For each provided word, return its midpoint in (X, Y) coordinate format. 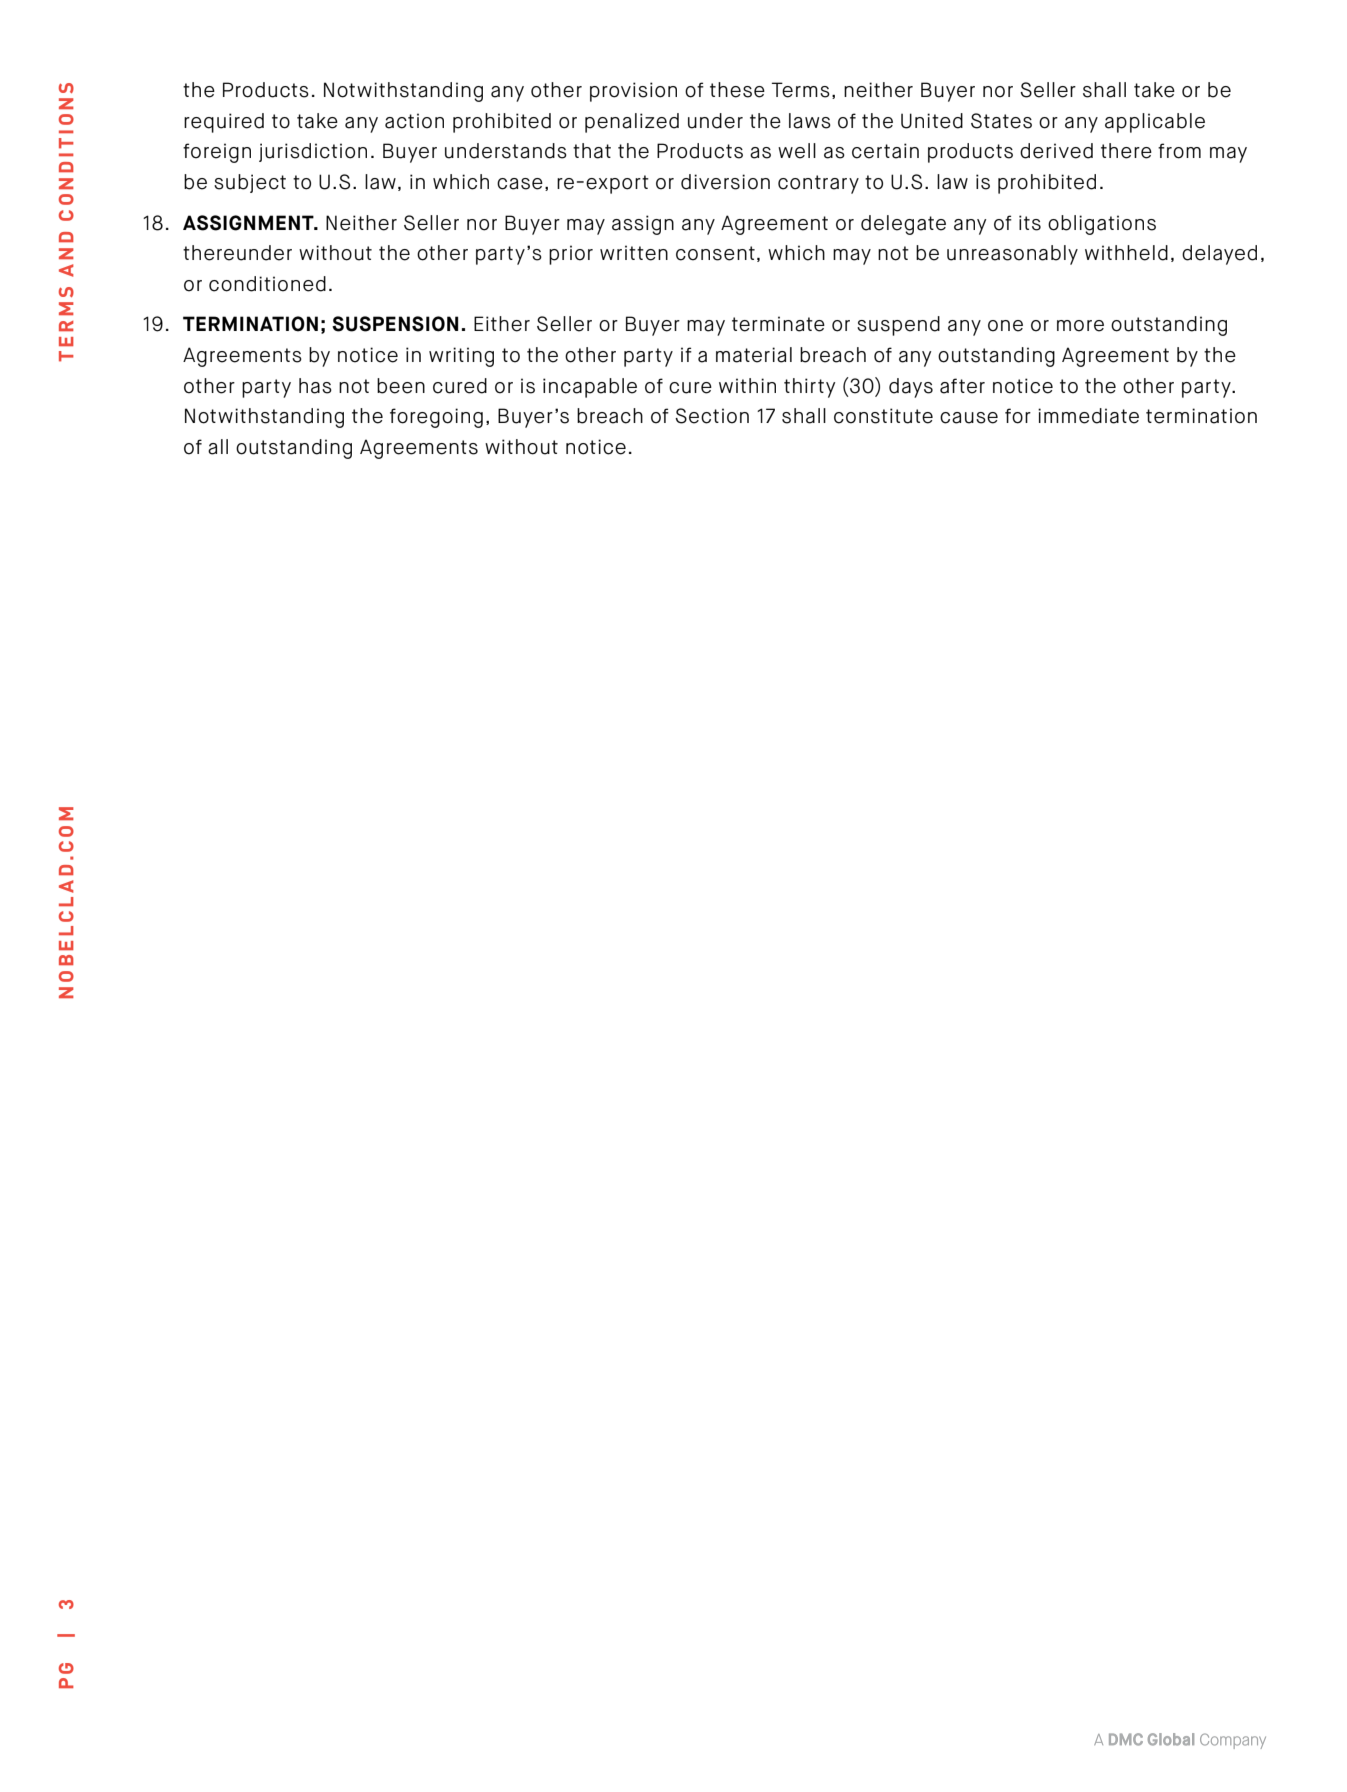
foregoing (436, 418)
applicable (1155, 123)
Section (712, 416)
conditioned (267, 284)
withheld (1126, 253)
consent (715, 253)
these (737, 90)
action (414, 121)
